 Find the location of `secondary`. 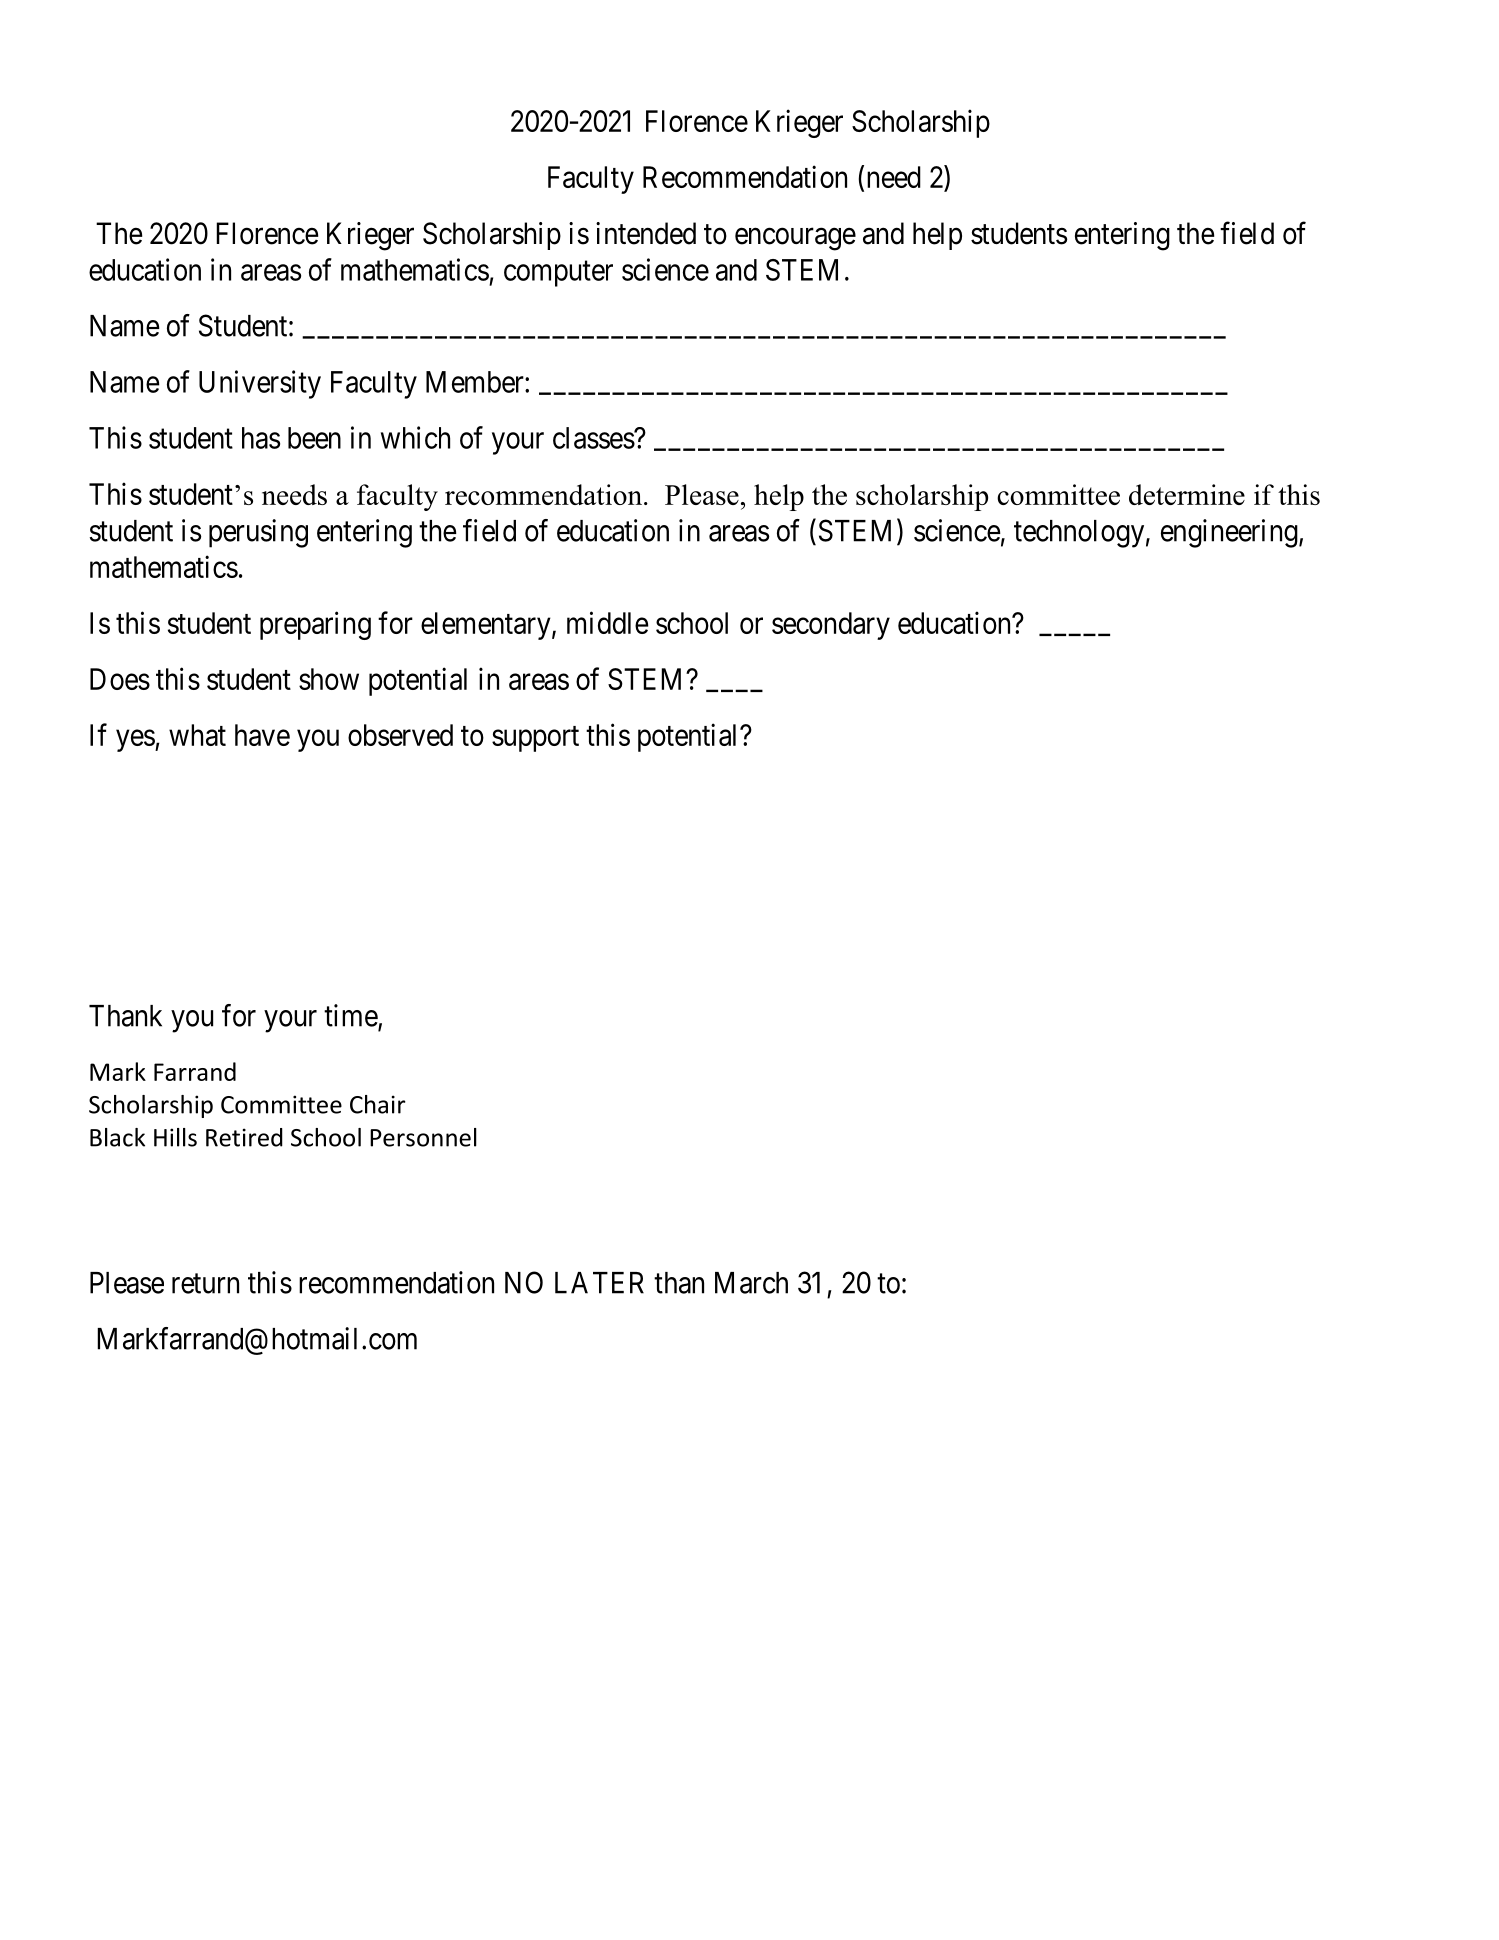

secondary is located at coordinates (831, 626).
